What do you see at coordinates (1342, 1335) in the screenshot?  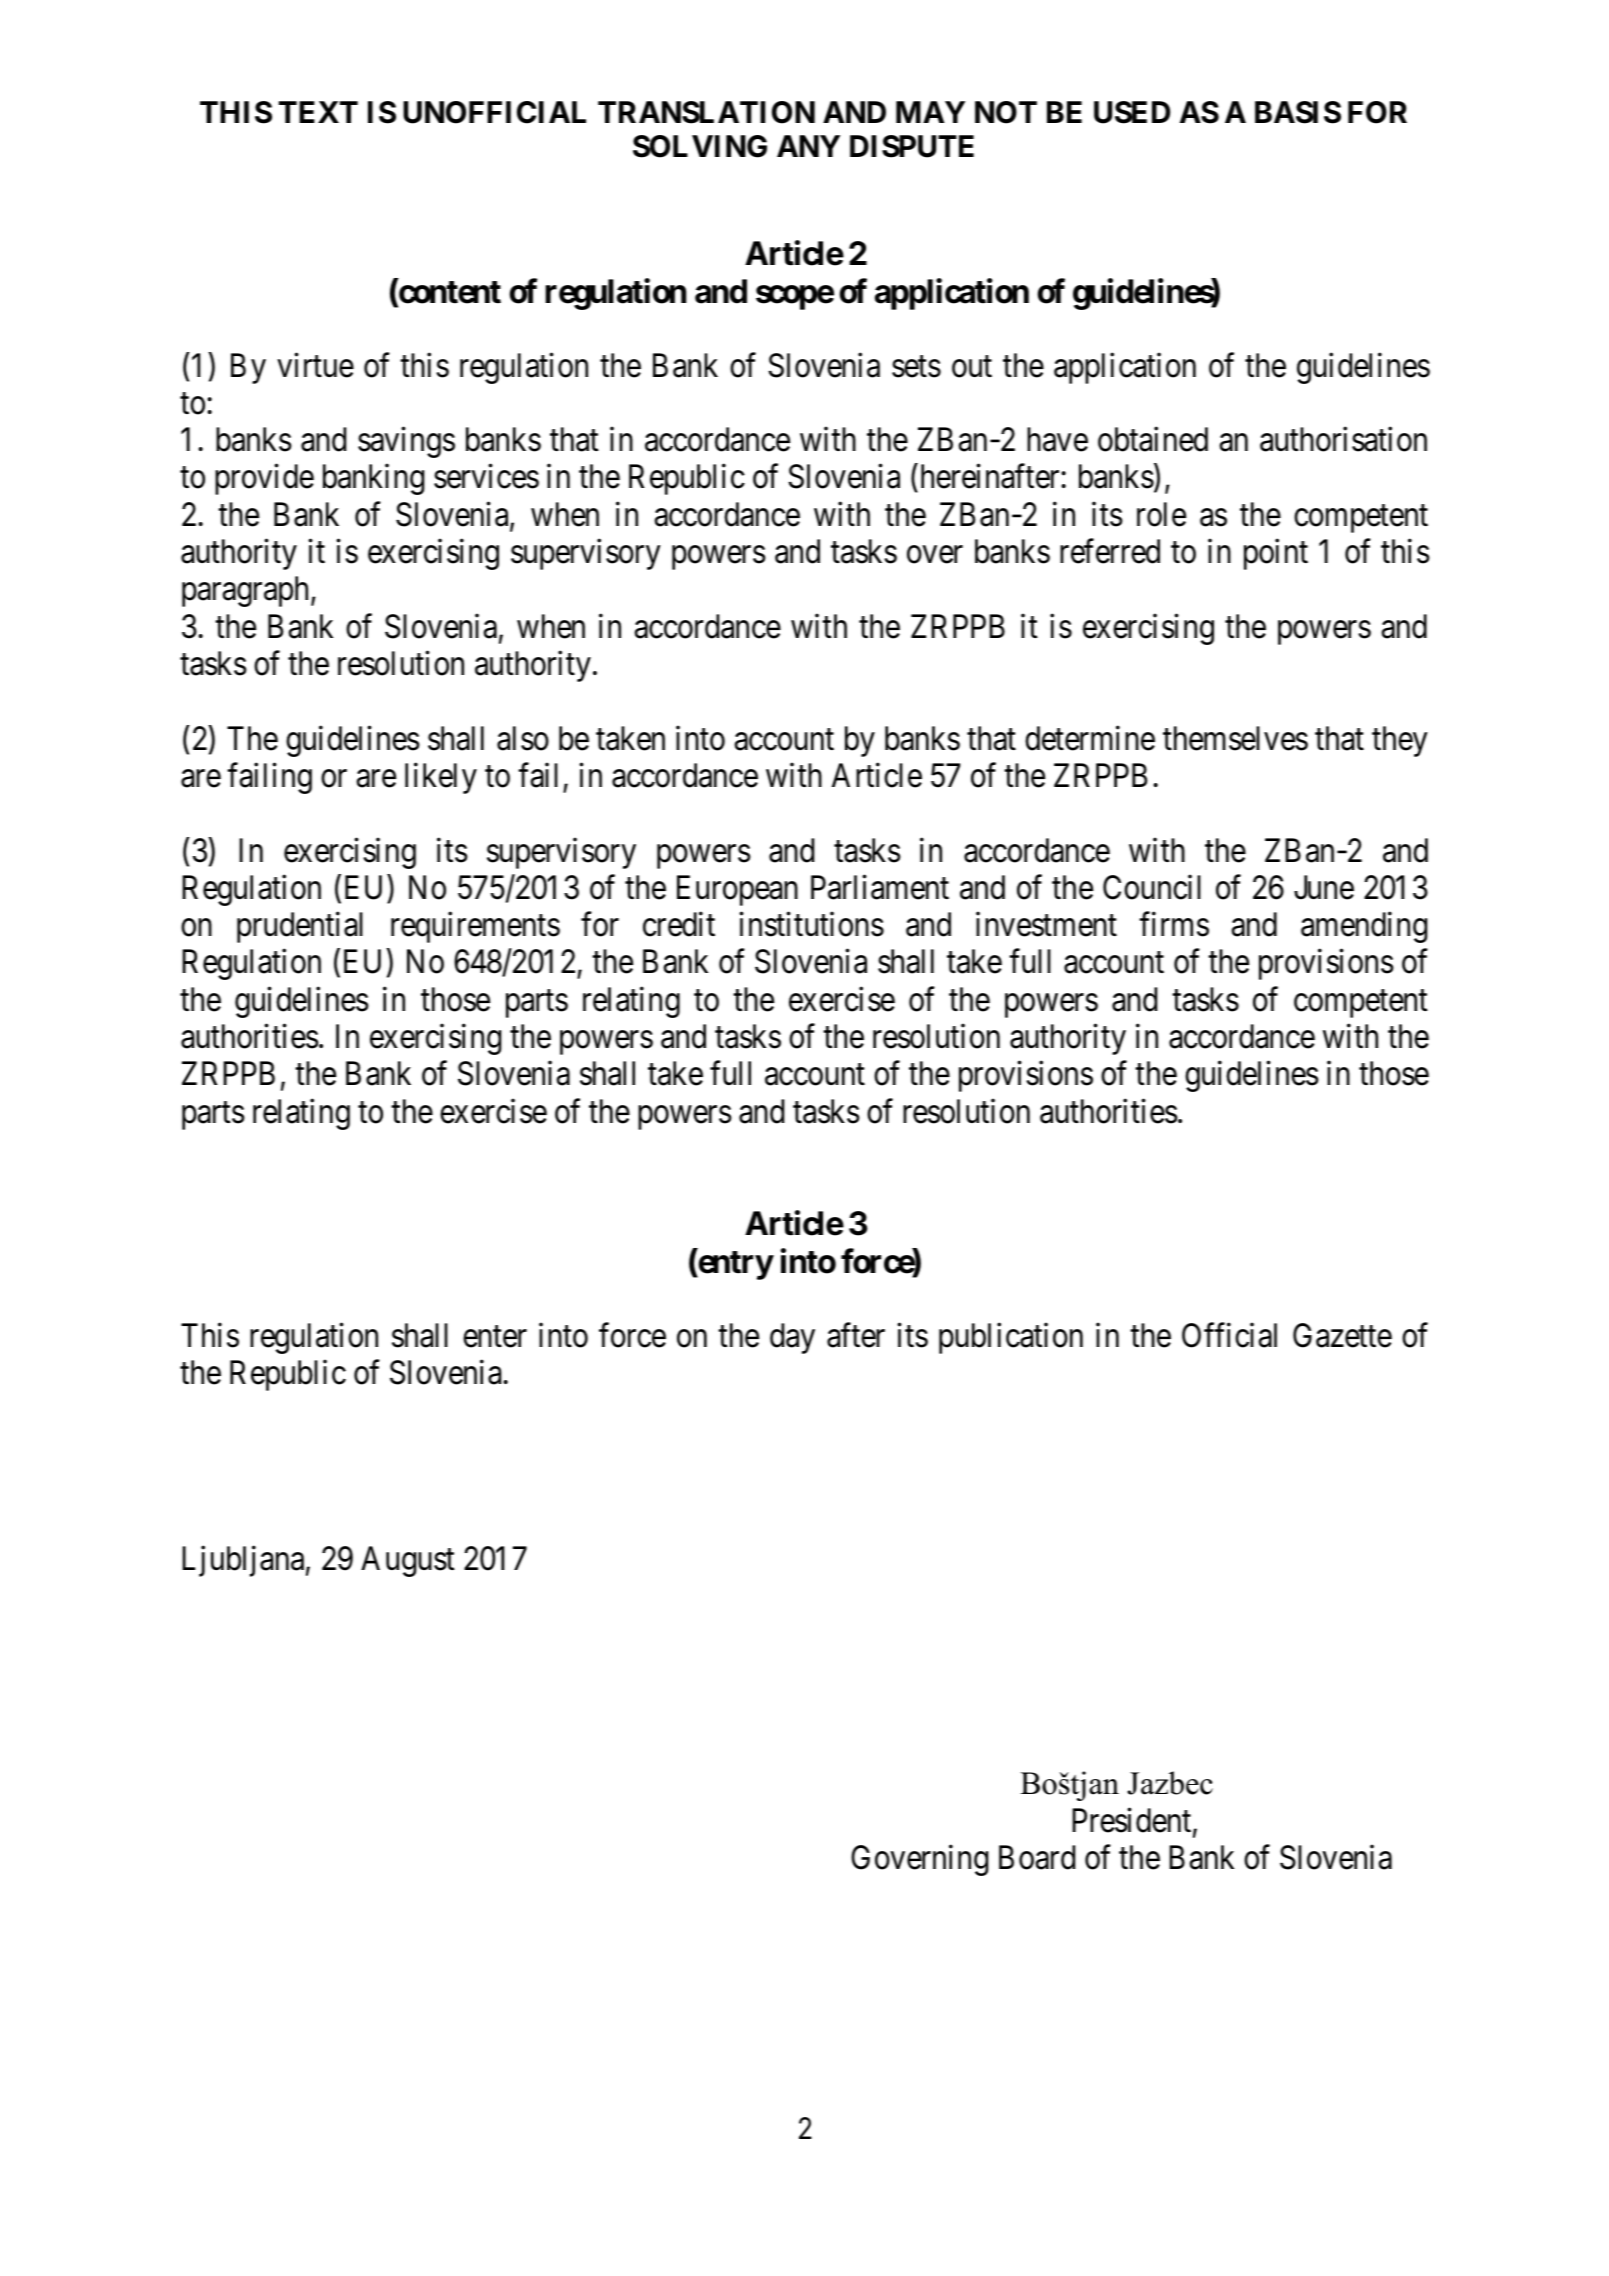 I see `Gazette` at bounding box center [1342, 1335].
